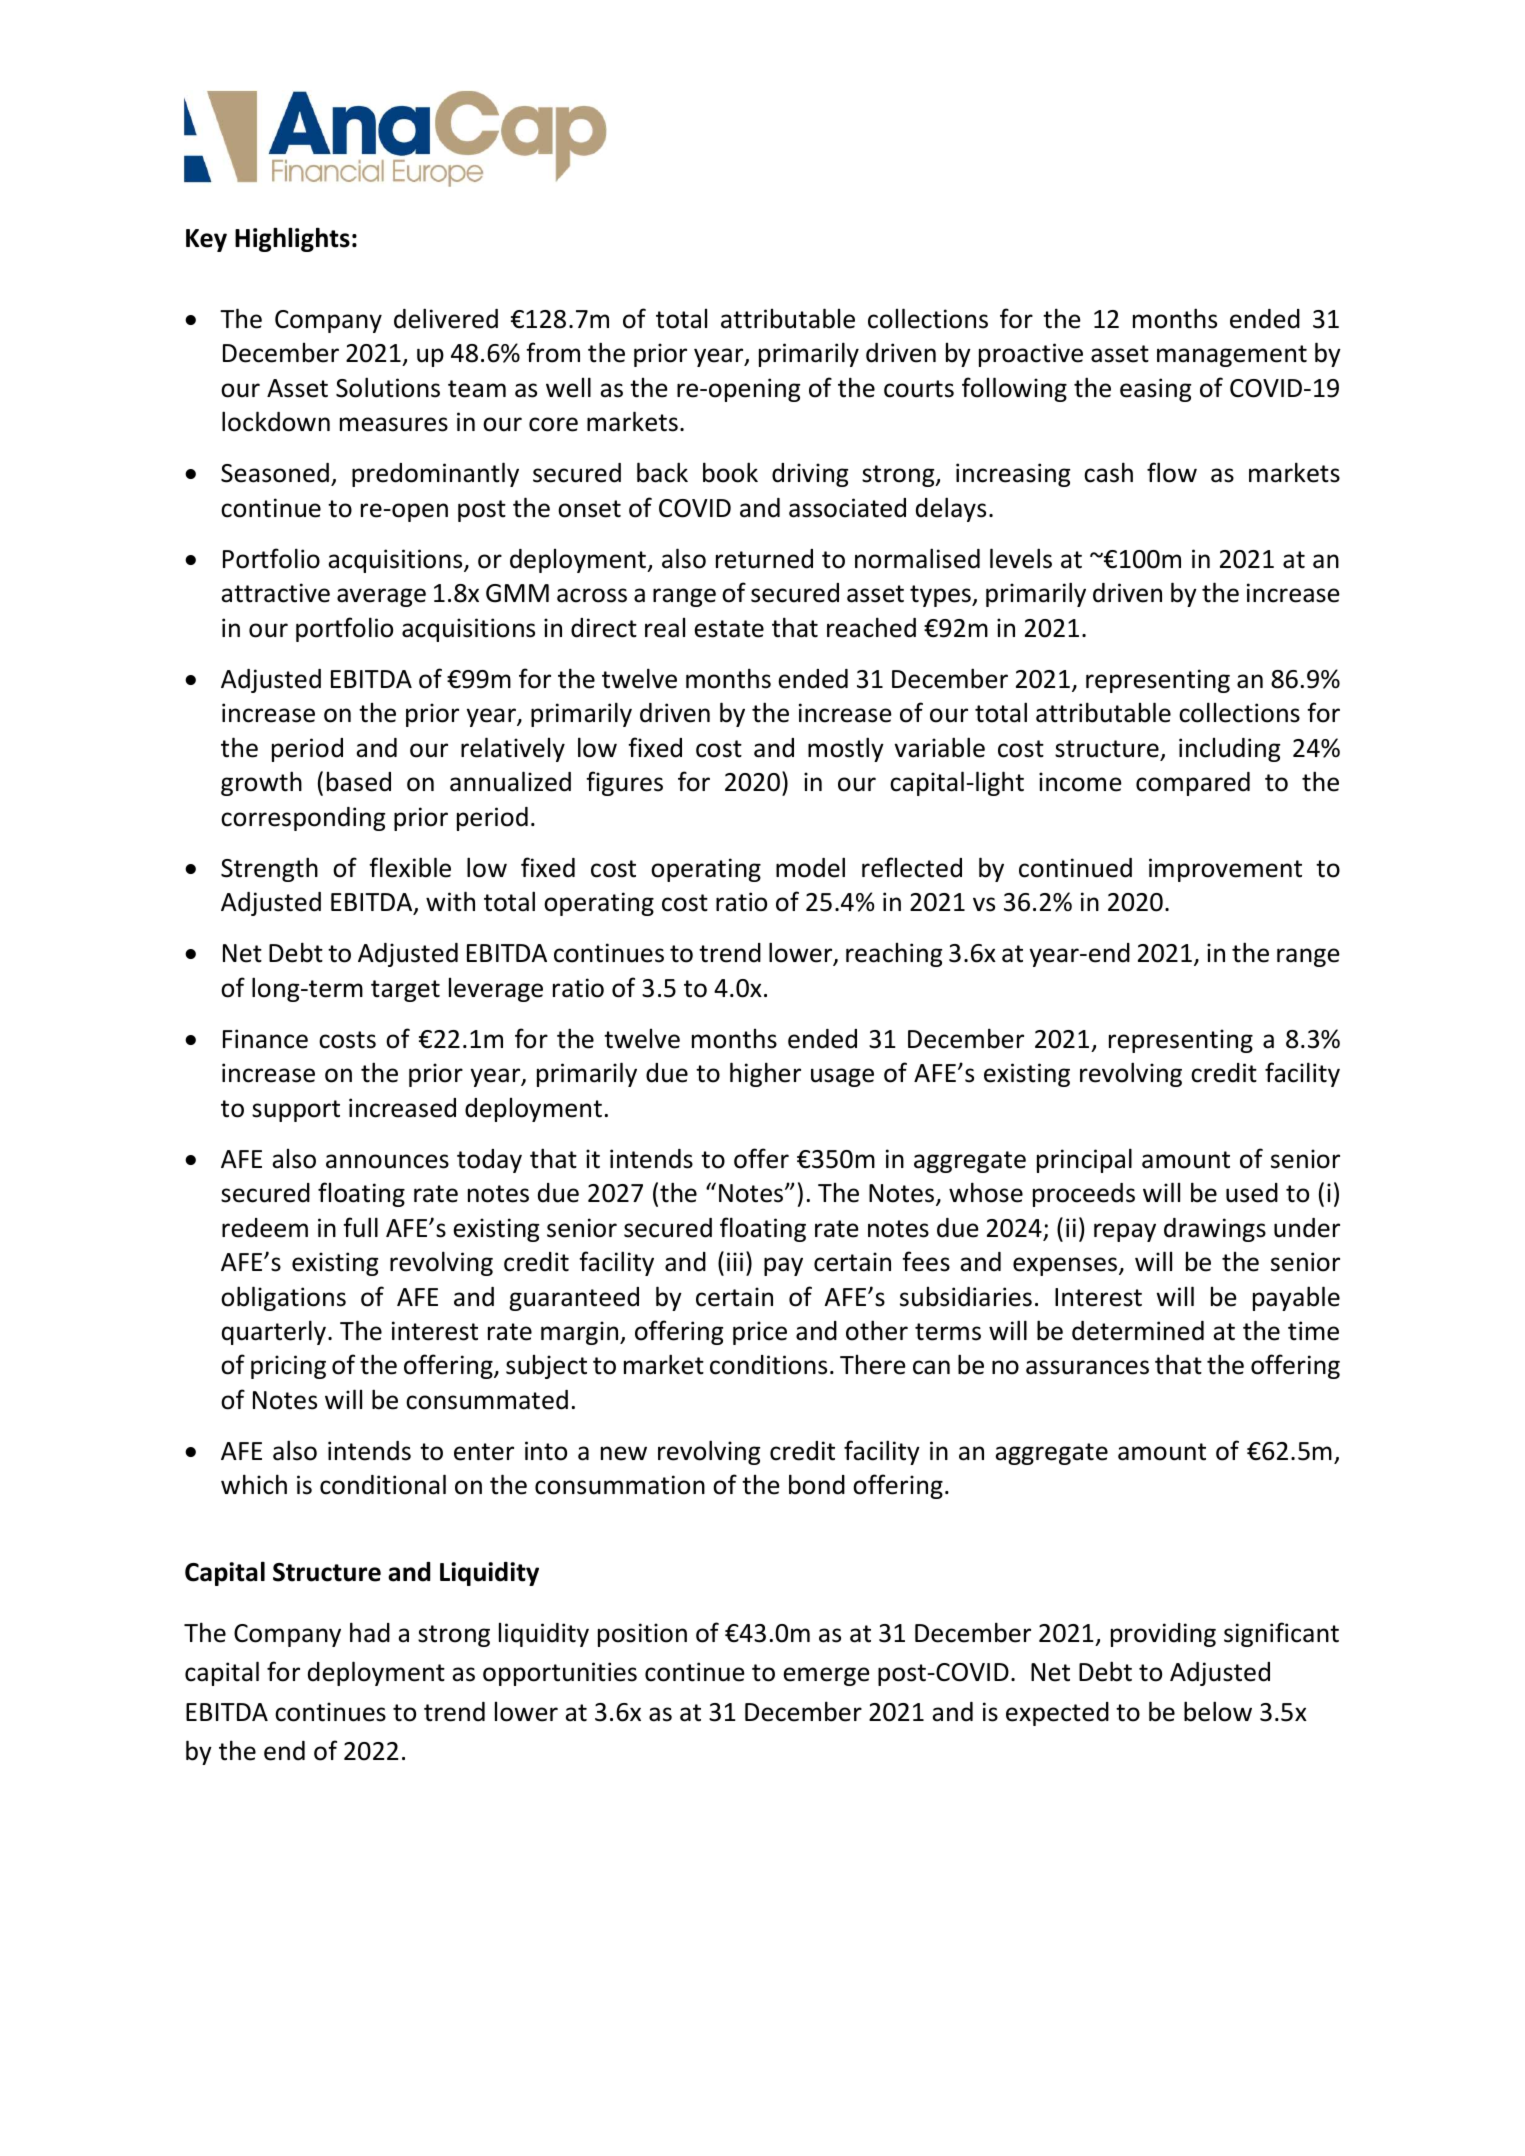 The image size is (1525, 2156). What do you see at coordinates (760, 1333) in the document?
I see `price` at bounding box center [760, 1333].
